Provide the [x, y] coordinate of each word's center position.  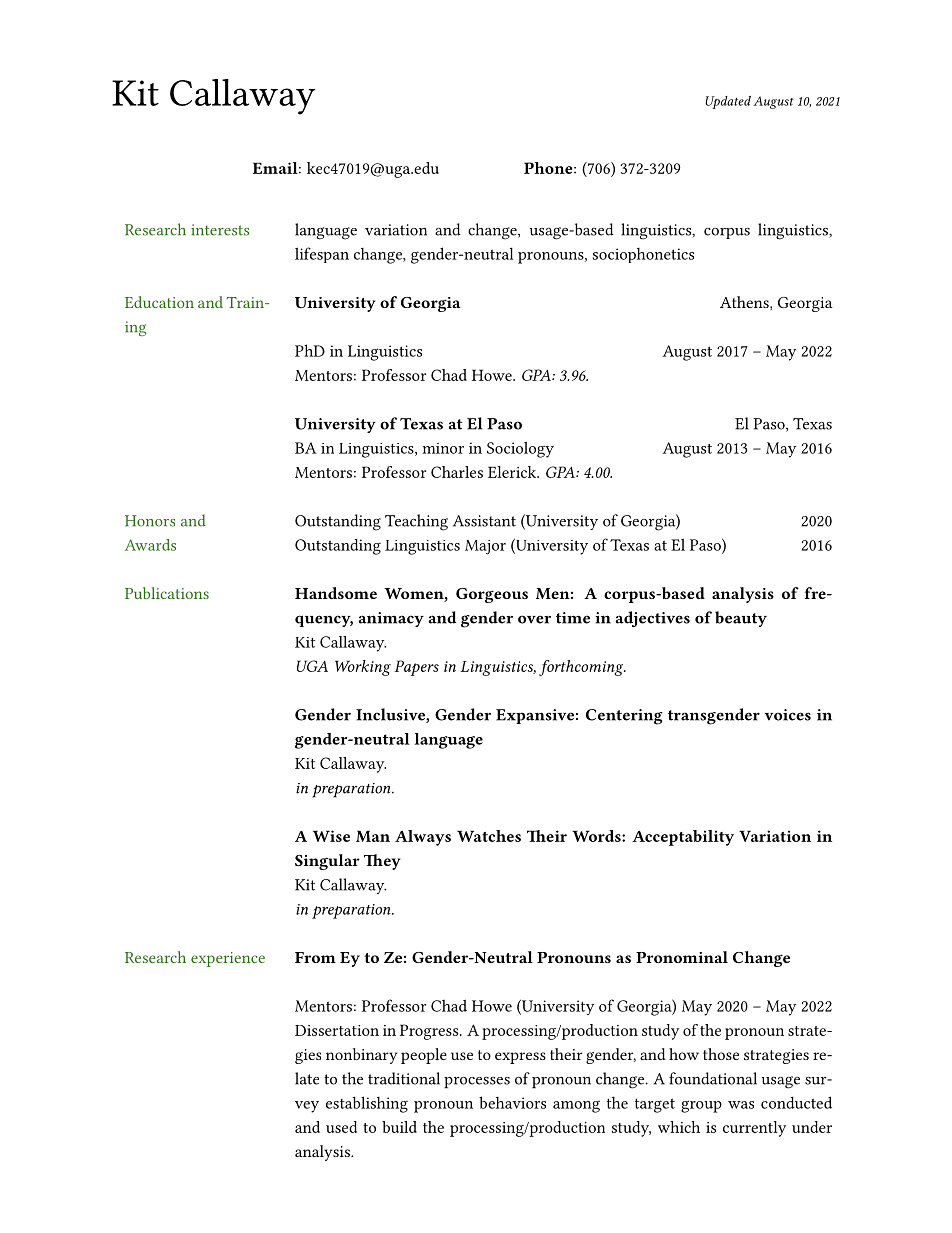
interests [220, 230]
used [341, 1127]
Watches [489, 836]
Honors [150, 521]
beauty [741, 619]
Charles [457, 472]
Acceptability [683, 838]
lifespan [322, 255]
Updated [728, 102]
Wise [331, 836]
